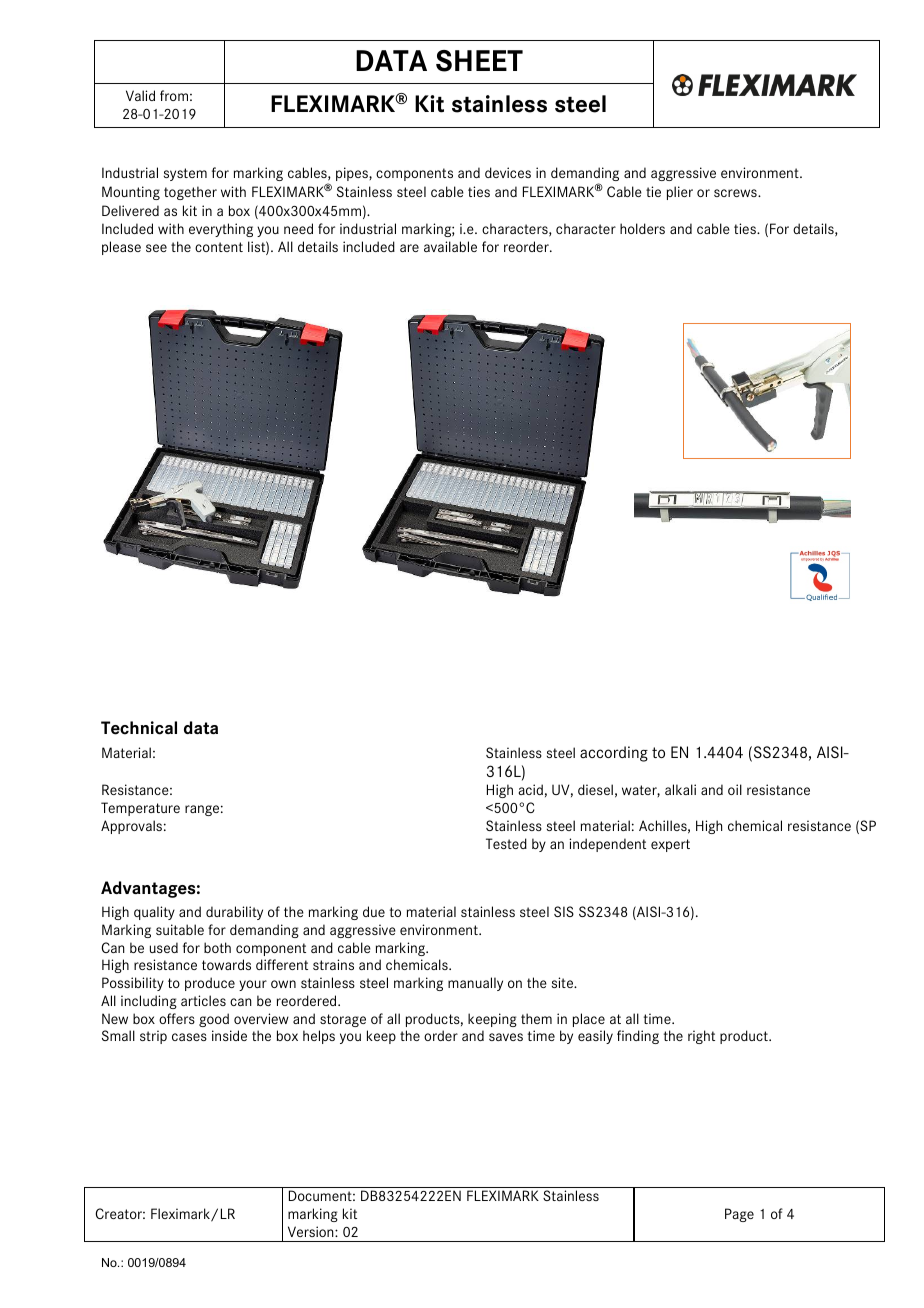 This document has height=1308, width=924. Describe the element at coordinates (670, 845) in the document. I see `expert` at that location.
